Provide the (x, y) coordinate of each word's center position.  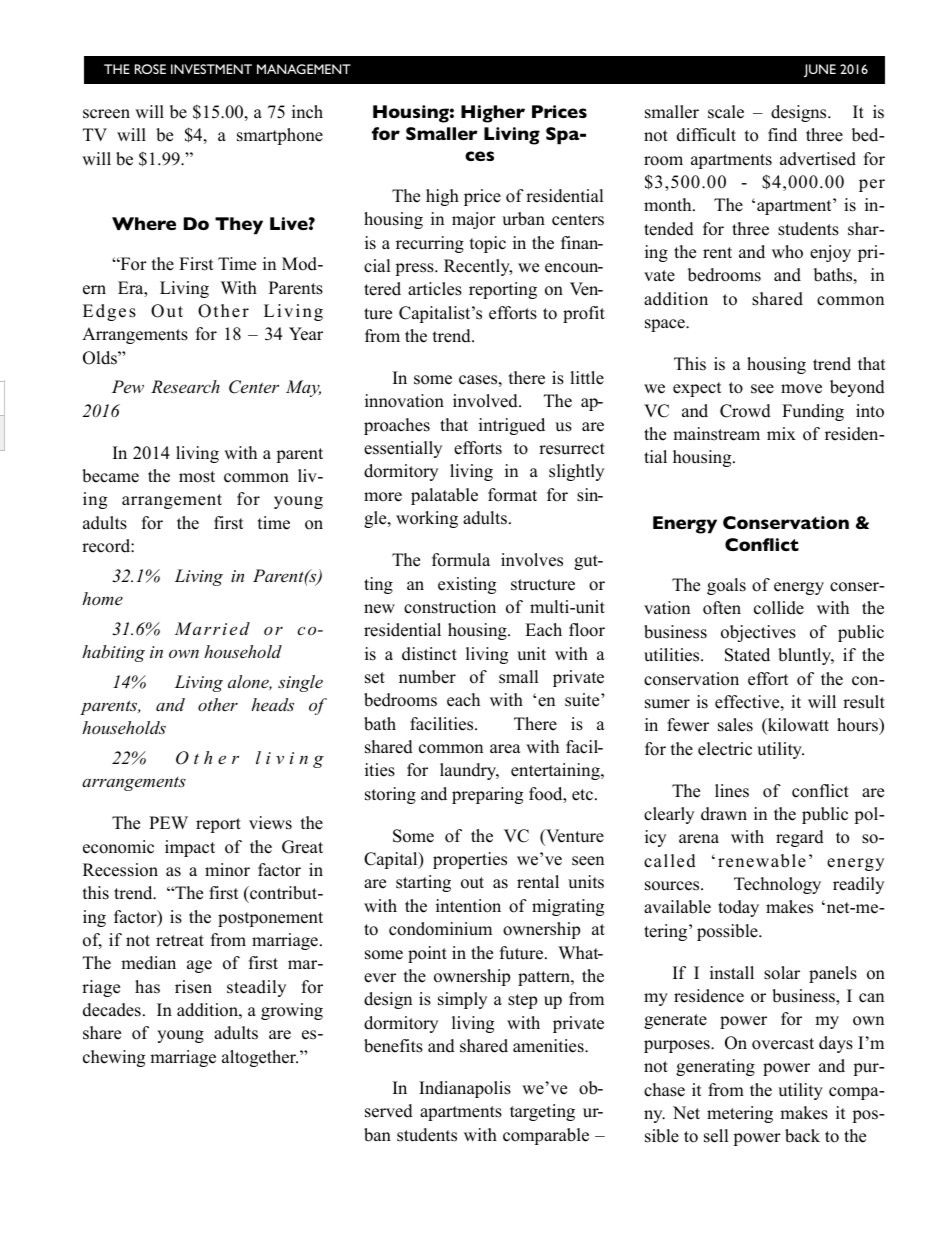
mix (781, 433)
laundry (469, 771)
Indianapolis (465, 1089)
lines (732, 791)
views (270, 823)
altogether (260, 1058)
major (474, 220)
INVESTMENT (211, 69)
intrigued (512, 426)
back (802, 1136)
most (197, 477)
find (782, 135)
